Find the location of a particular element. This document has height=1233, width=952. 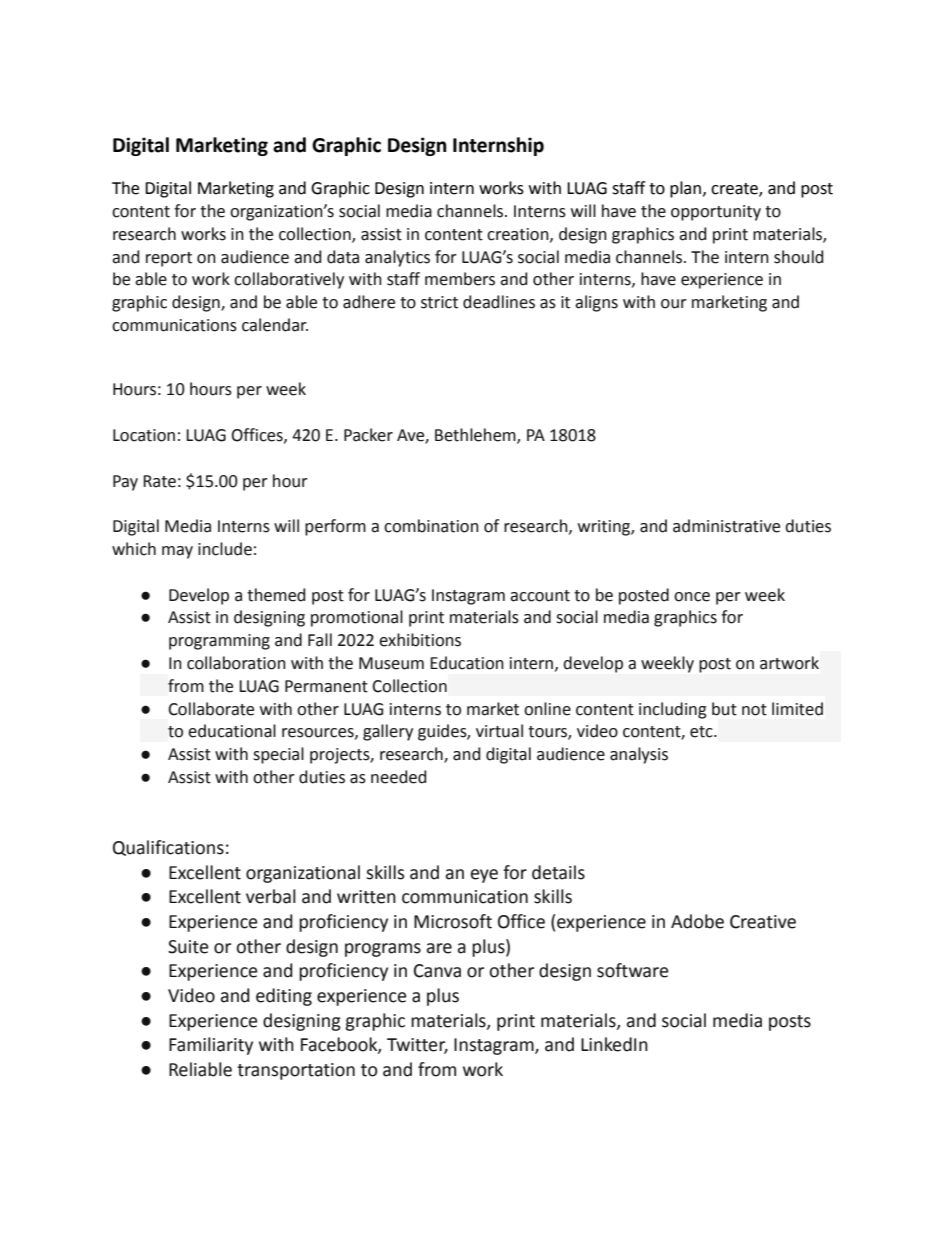

Bethlehem is located at coordinates (476, 436).
